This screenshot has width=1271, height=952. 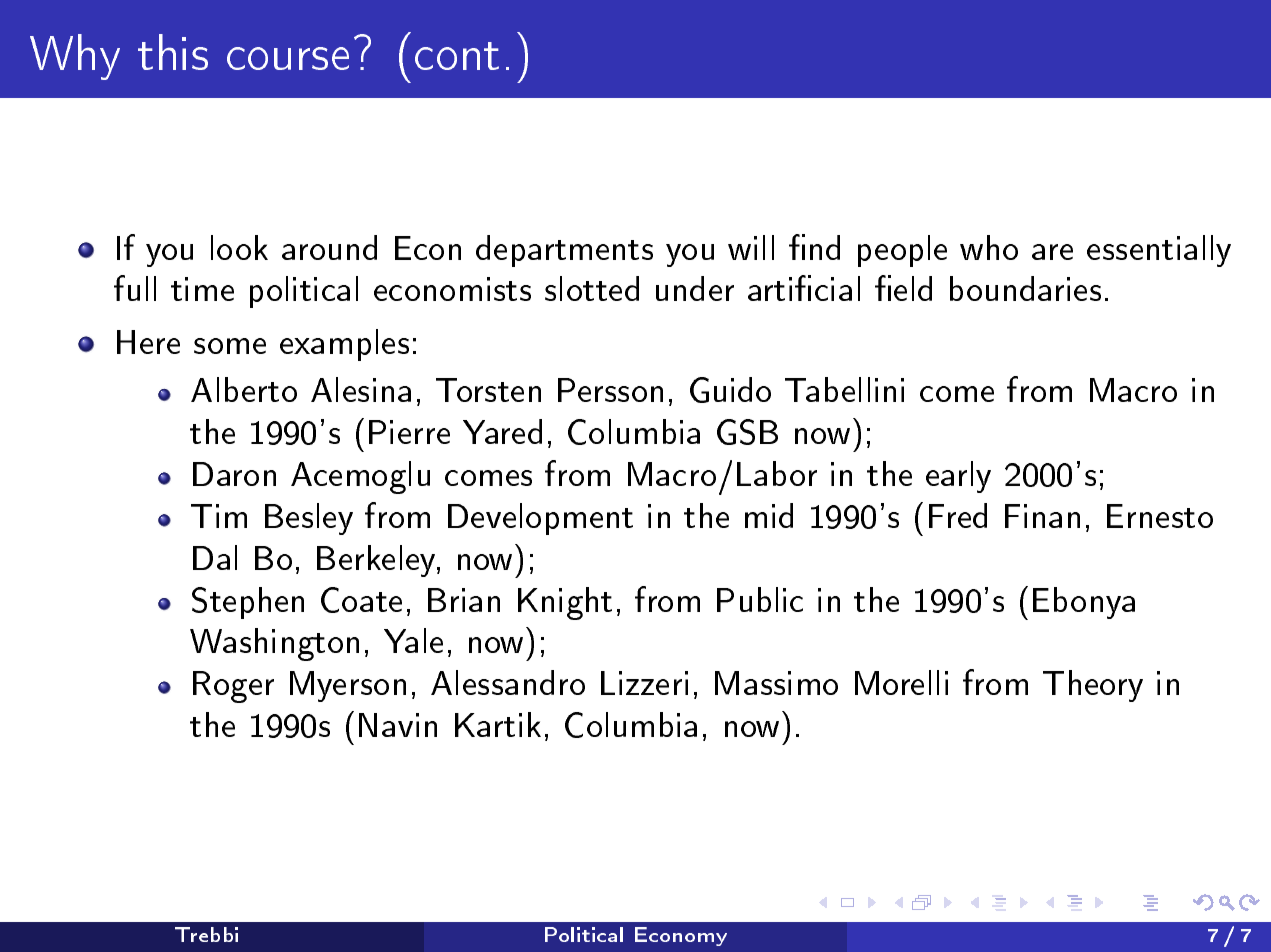 I want to click on Roger, so click(x=233, y=687).
